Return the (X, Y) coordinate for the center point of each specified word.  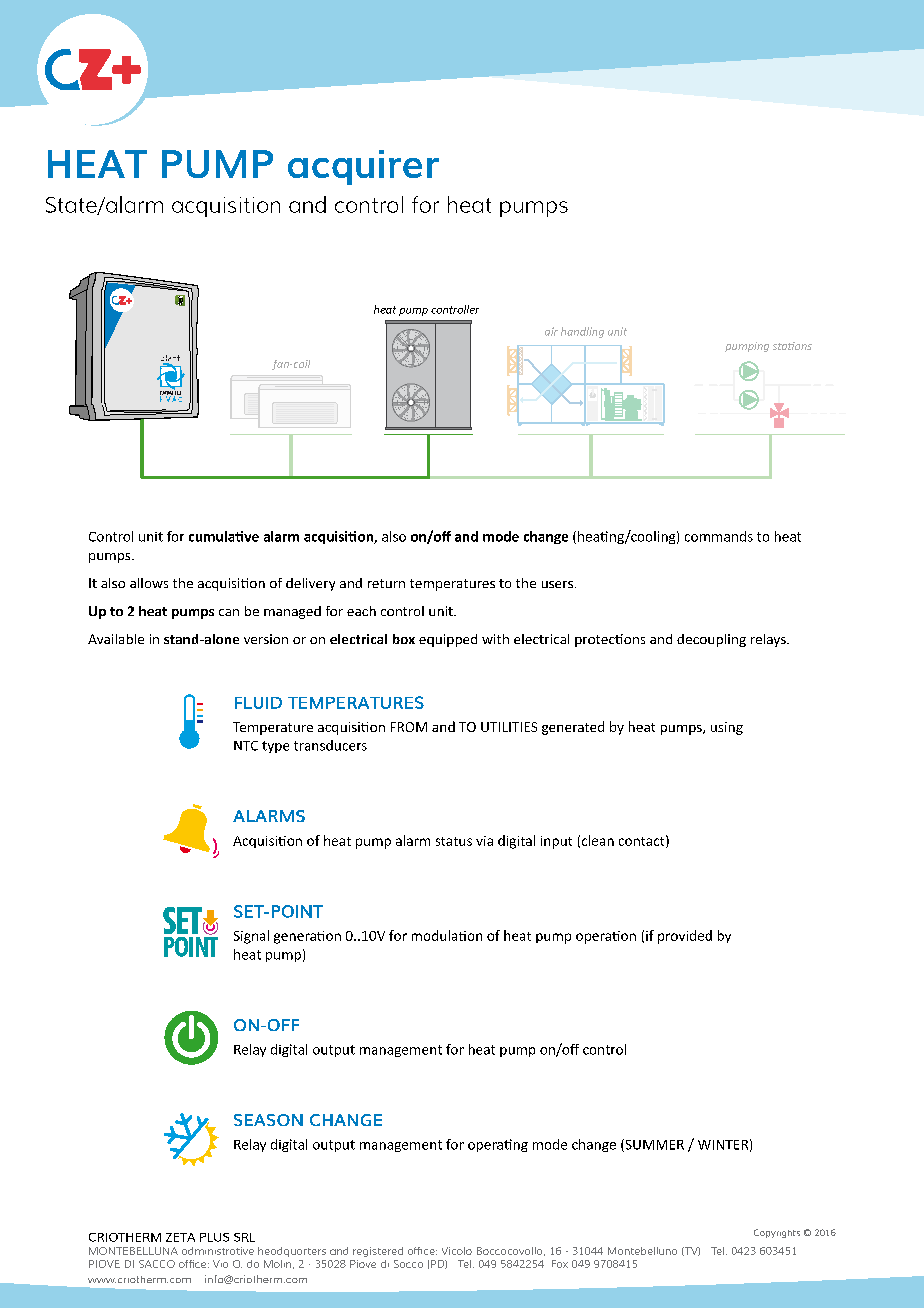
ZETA (180, 1237)
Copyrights (777, 1233)
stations (792, 346)
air (551, 331)
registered (378, 1252)
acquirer (363, 167)
